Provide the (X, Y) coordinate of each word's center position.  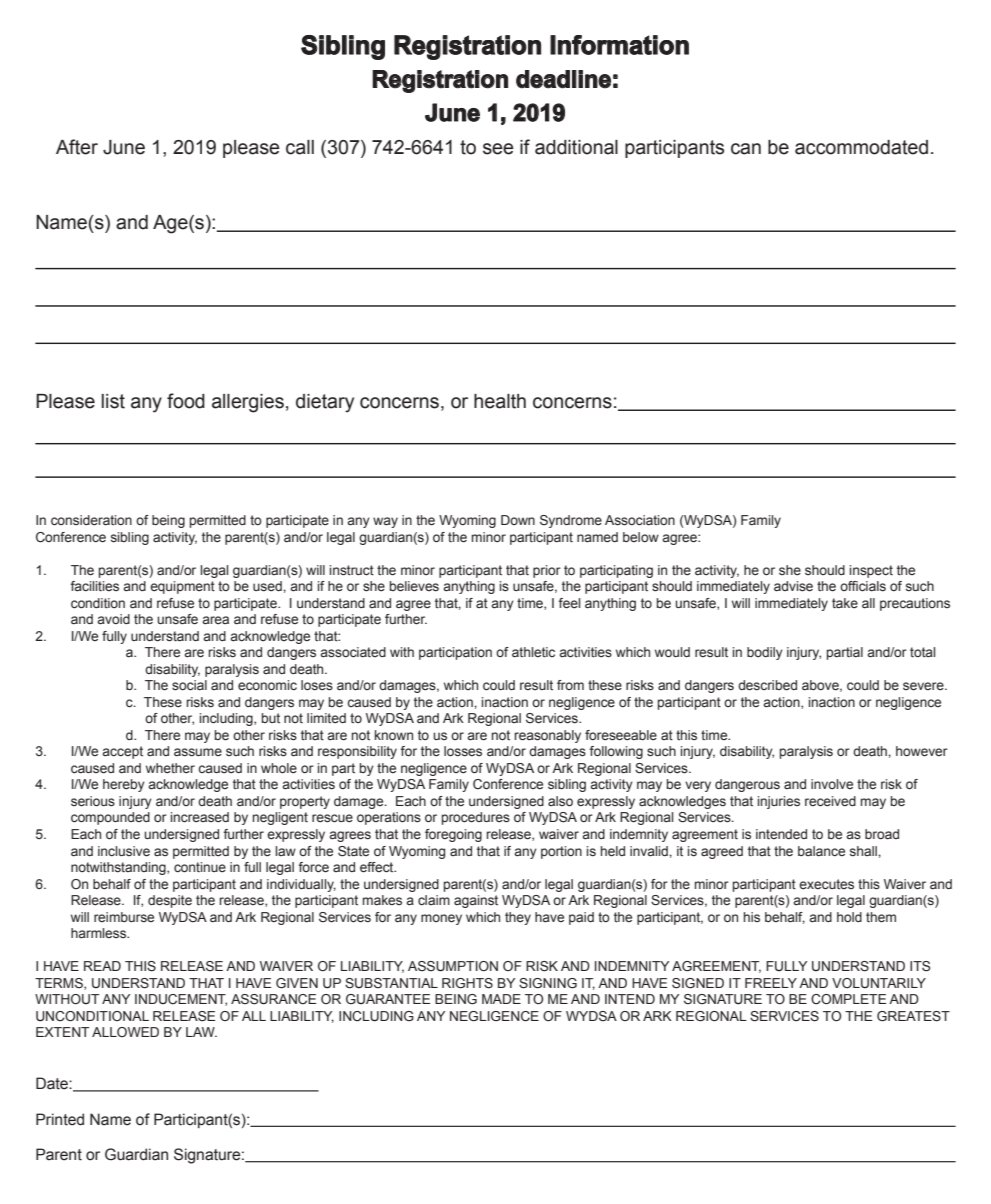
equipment (182, 587)
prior (547, 571)
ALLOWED (125, 1032)
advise (793, 586)
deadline (563, 79)
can (746, 149)
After (77, 147)
